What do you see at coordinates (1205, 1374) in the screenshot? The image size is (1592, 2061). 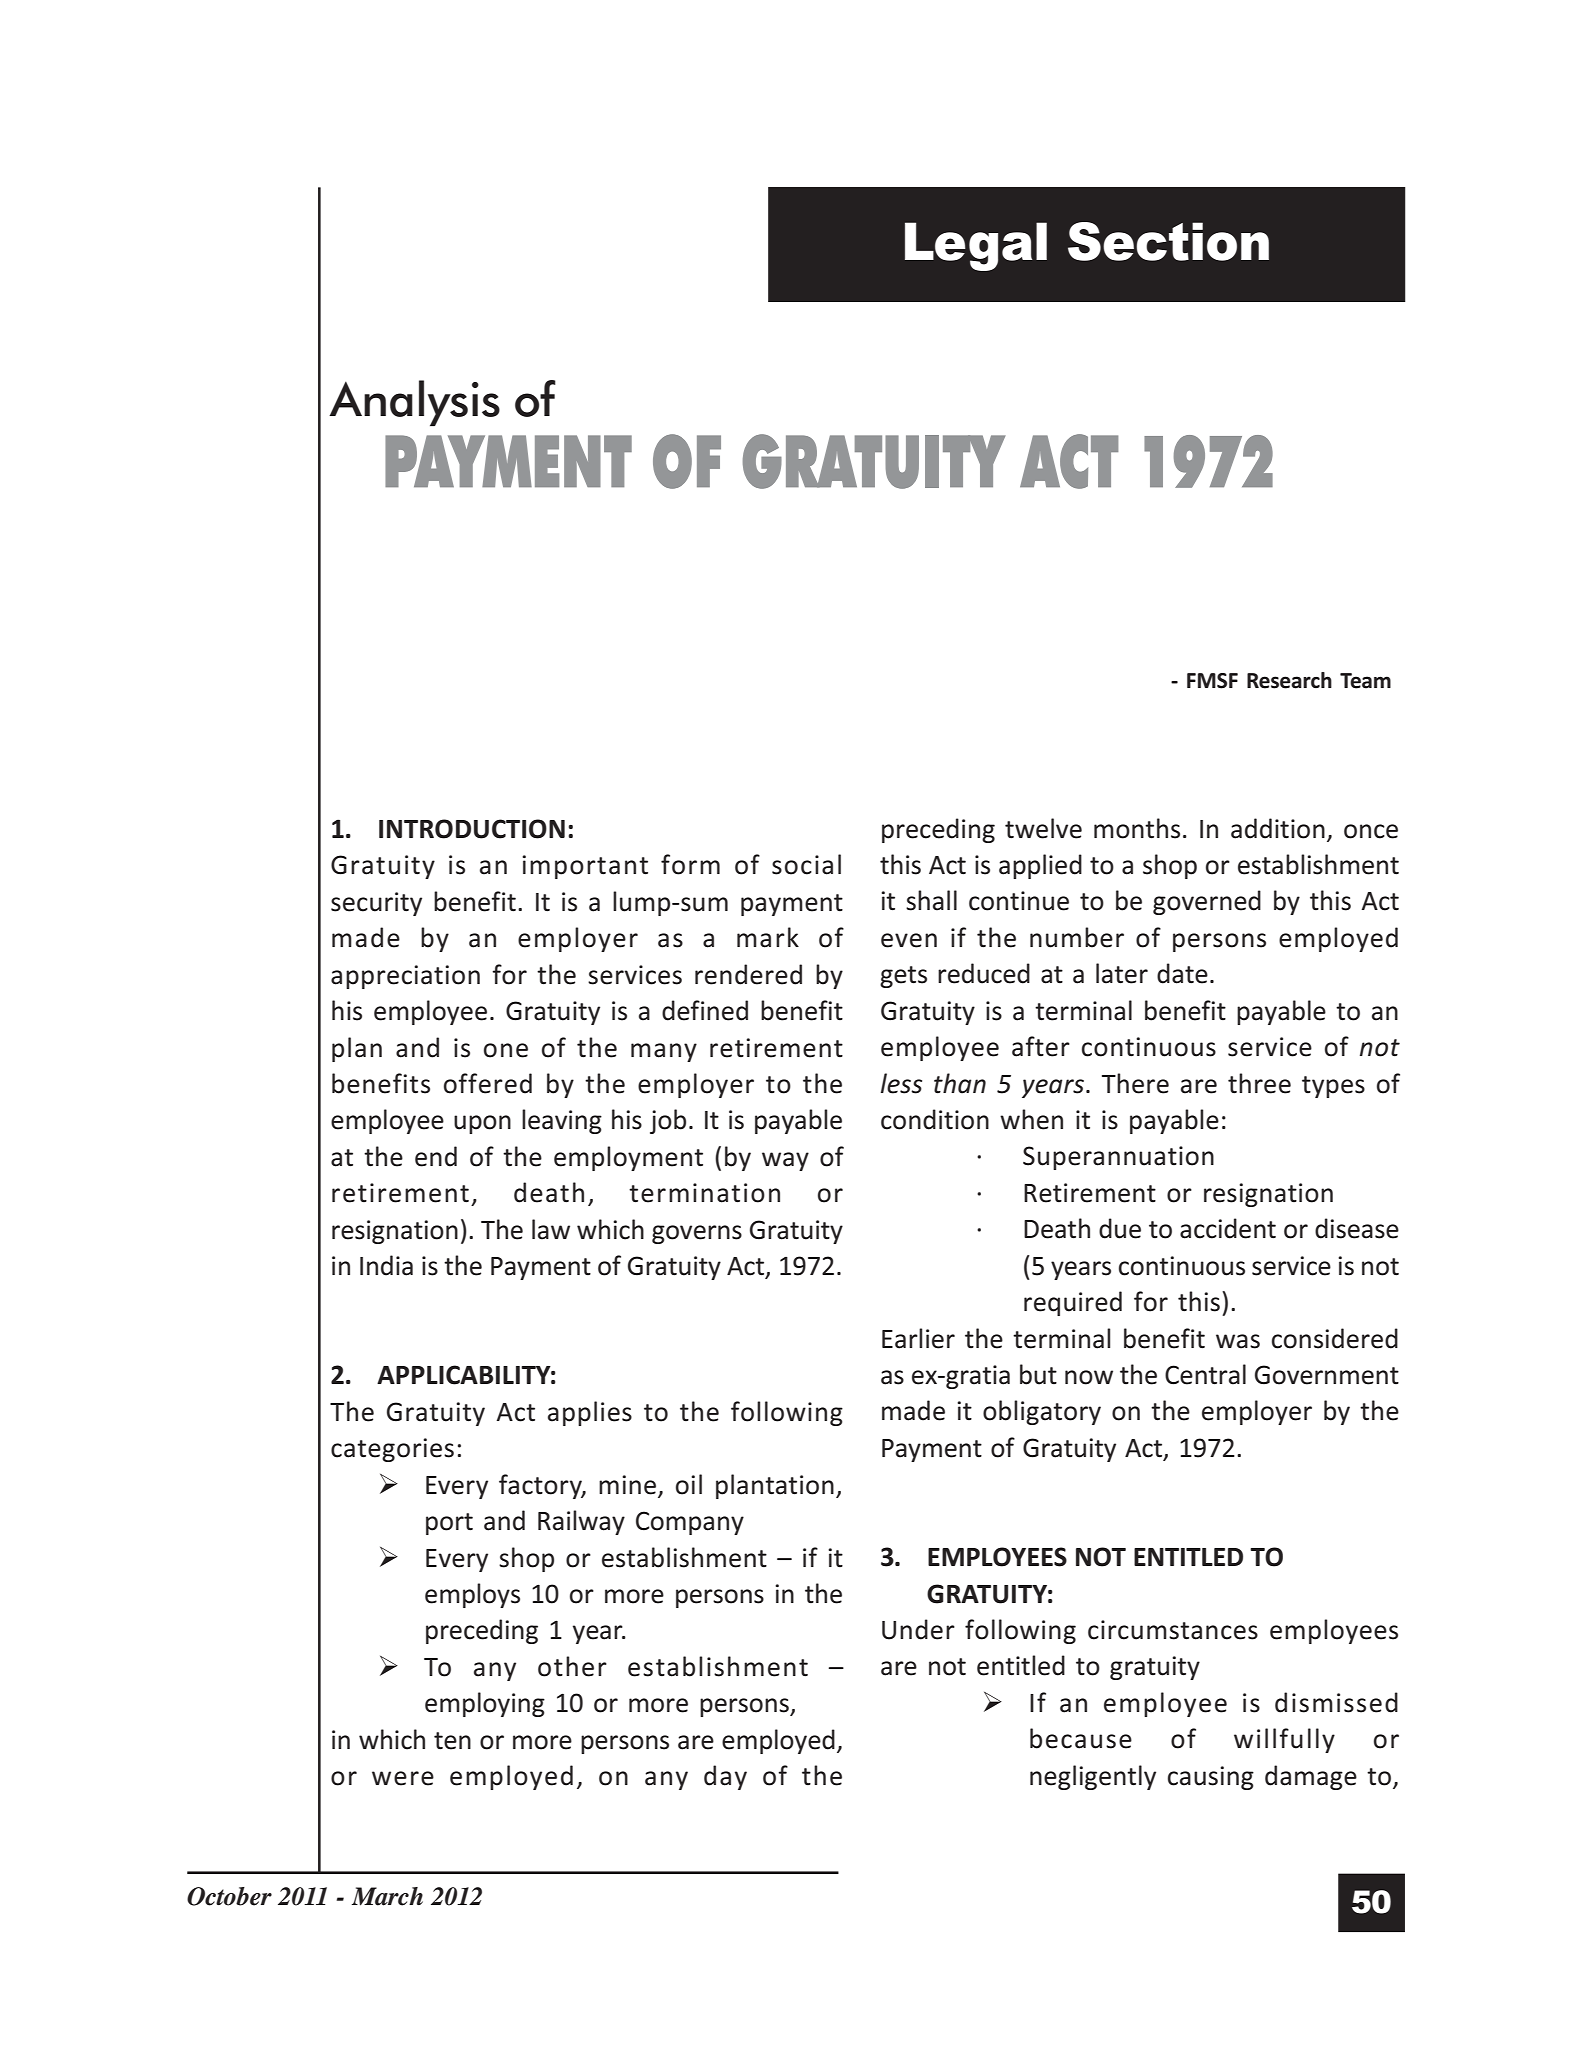 I see `Central` at bounding box center [1205, 1374].
